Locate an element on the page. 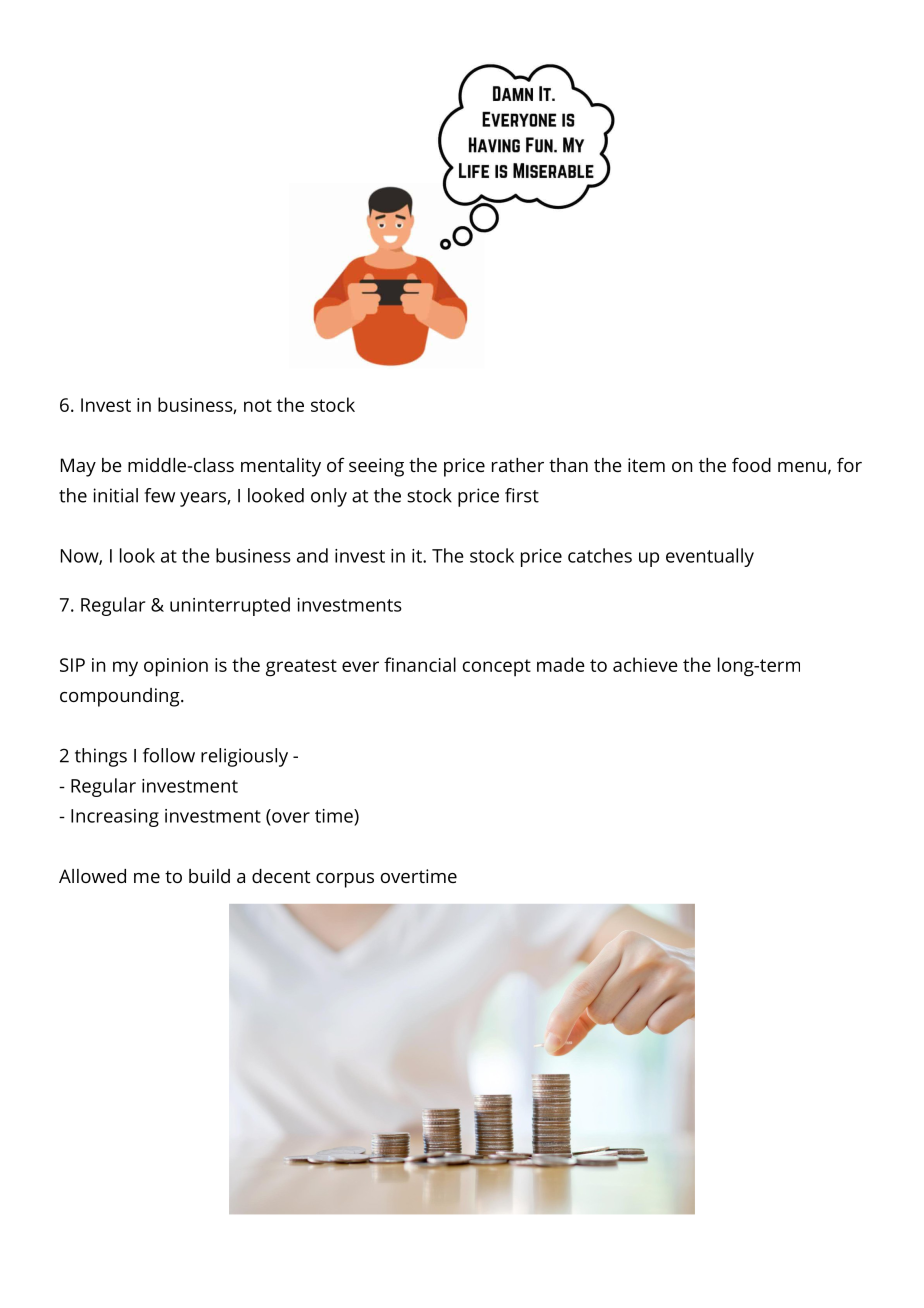 This image has height=1308, width=924. food is located at coordinates (751, 464).
